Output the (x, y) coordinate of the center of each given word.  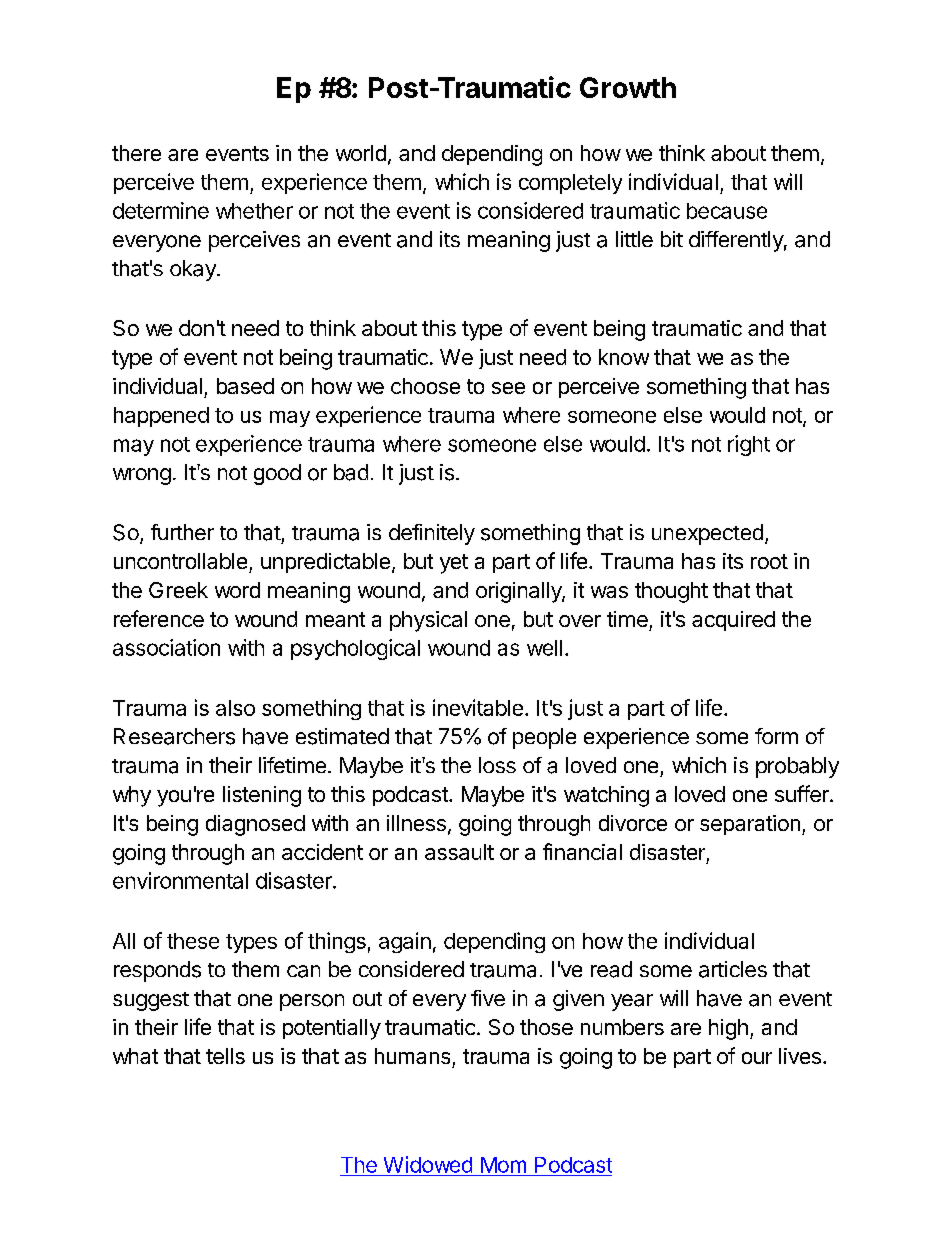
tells (225, 1056)
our (757, 1058)
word (237, 590)
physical (428, 621)
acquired (733, 621)
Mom (503, 1165)
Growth (628, 87)
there (136, 153)
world (361, 153)
